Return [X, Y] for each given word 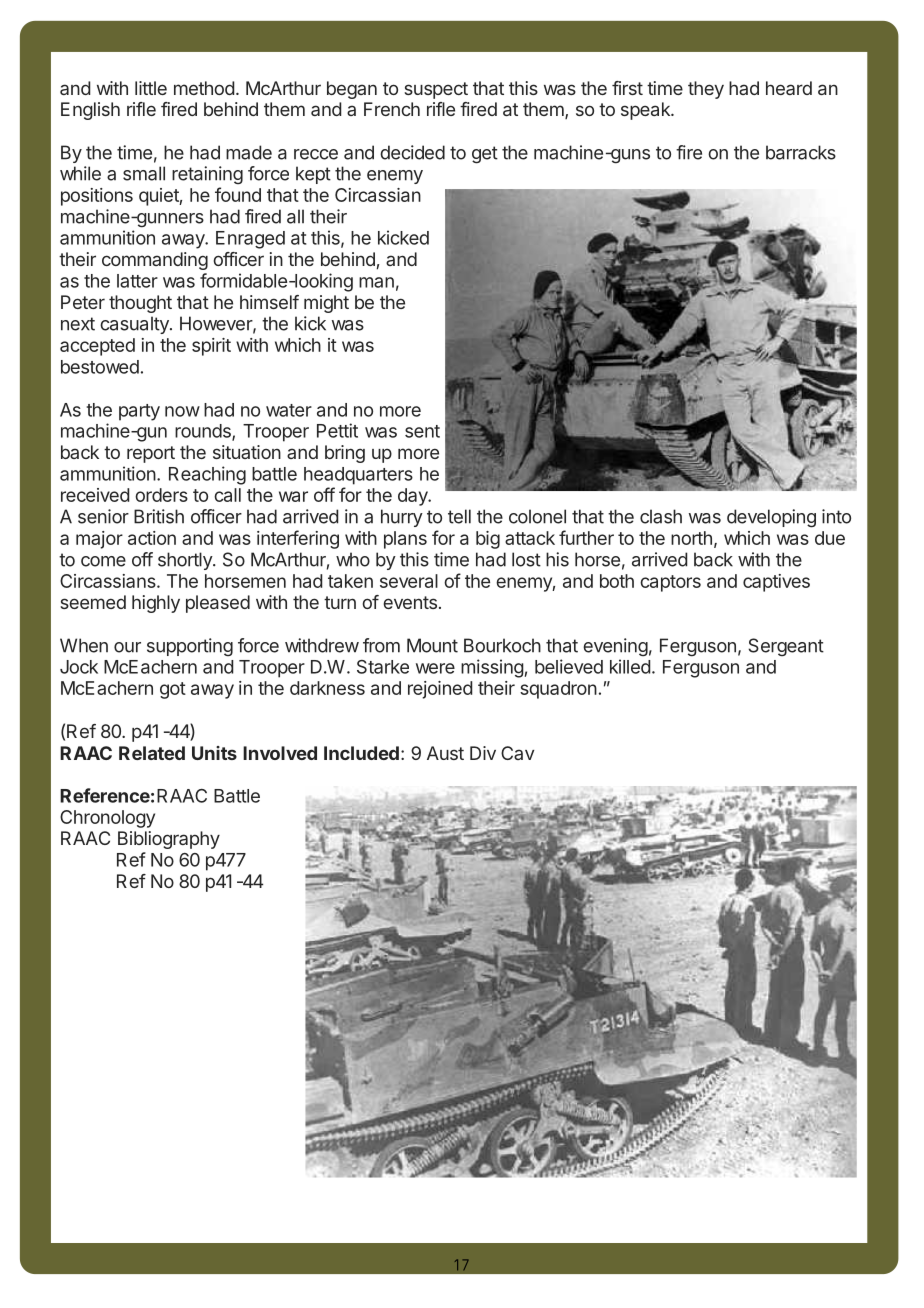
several [409, 581]
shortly [186, 561]
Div [483, 753]
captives [776, 583]
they [706, 90]
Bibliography [169, 840]
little [151, 88]
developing [771, 518]
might [326, 304]
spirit [211, 347]
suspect [436, 90]
